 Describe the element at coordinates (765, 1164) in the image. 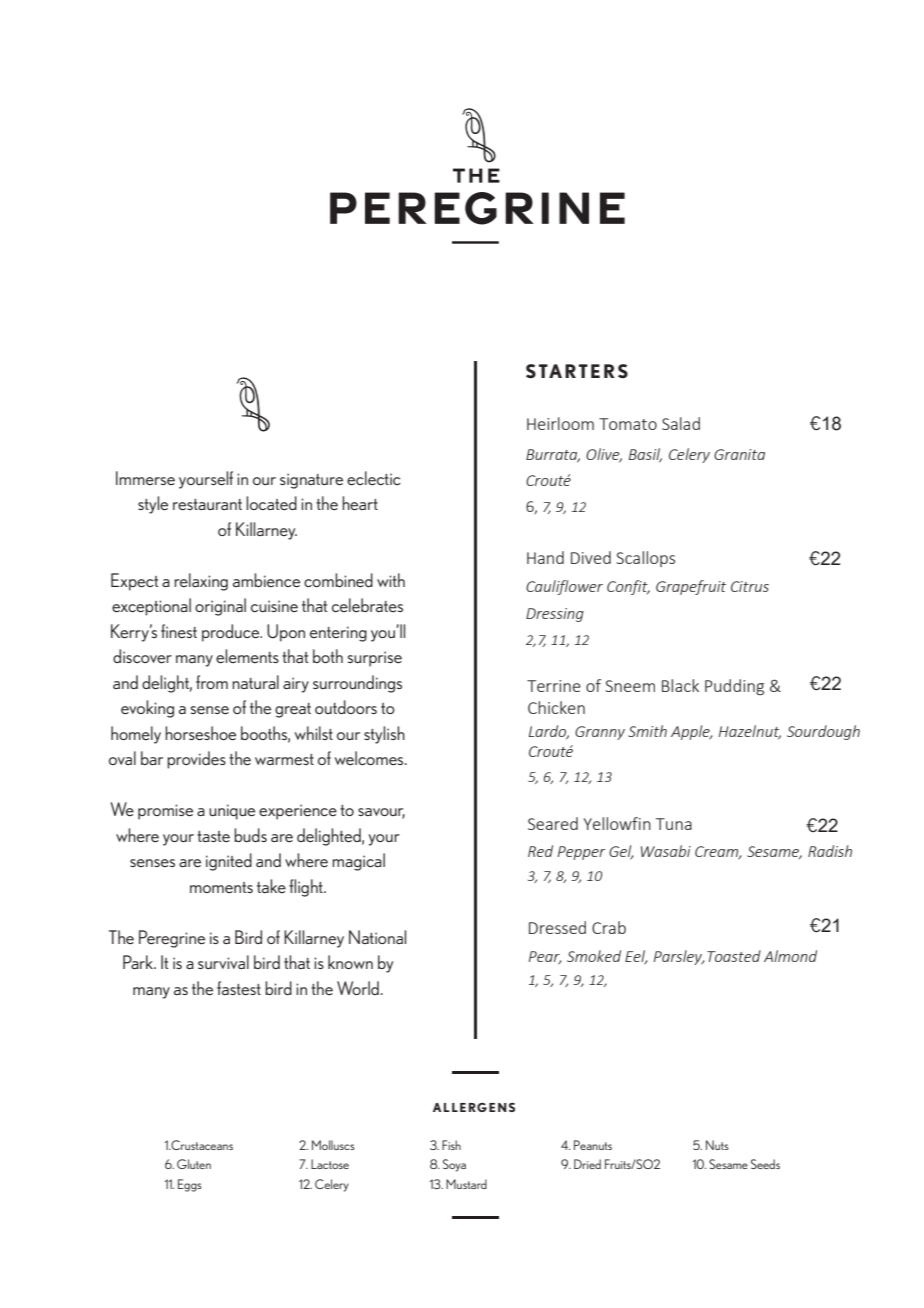

I see `Seeds` at that location.
